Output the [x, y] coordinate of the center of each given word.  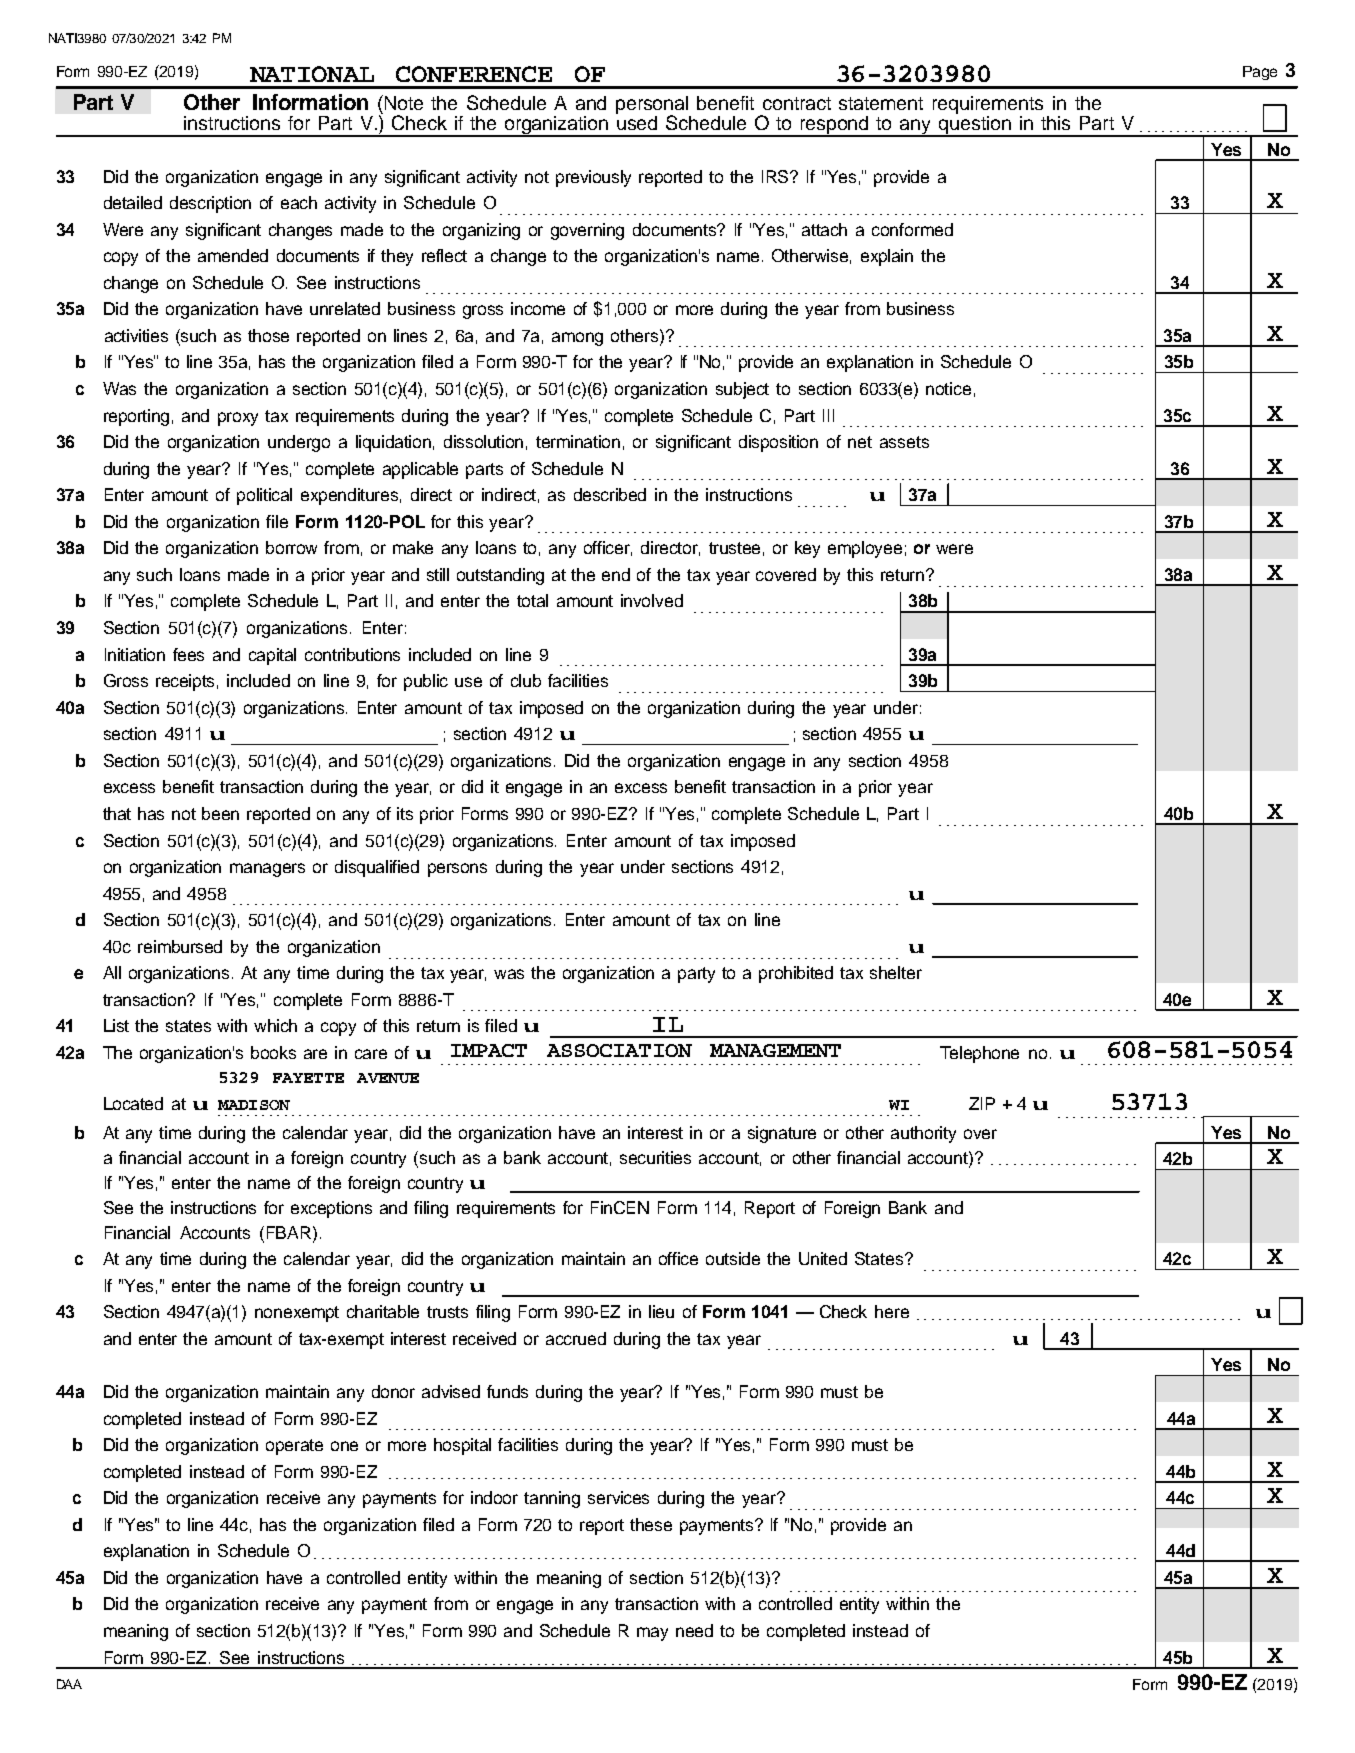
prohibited [796, 974]
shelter [896, 972]
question [975, 126]
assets [904, 442]
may [652, 1634]
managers [267, 870]
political [264, 496]
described [610, 494]
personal [652, 106]
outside [733, 1258]
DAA [69, 1684]
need [694, 1630]
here [892, 1311]
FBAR [290, 1232]
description [210, 204]
